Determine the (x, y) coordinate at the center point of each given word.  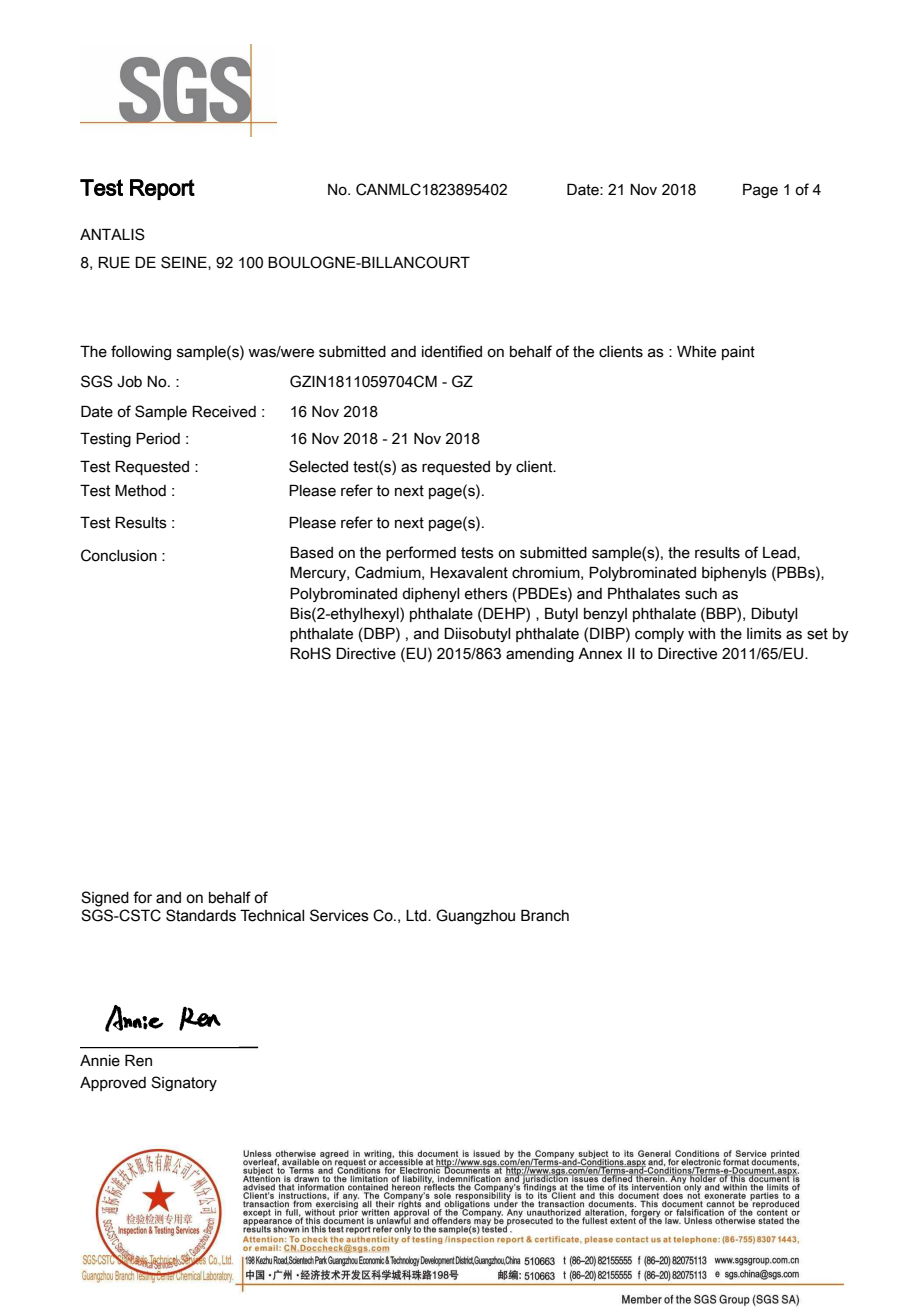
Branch (545, 915)
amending (540, 655)
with (701, 634)
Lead (780, 553)
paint (738, 353)
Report (162, 189)
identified (452, 351)
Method (140, 490)
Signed (105, 899)
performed (421, 553)
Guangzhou (475, 917)
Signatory (184, 1083)
